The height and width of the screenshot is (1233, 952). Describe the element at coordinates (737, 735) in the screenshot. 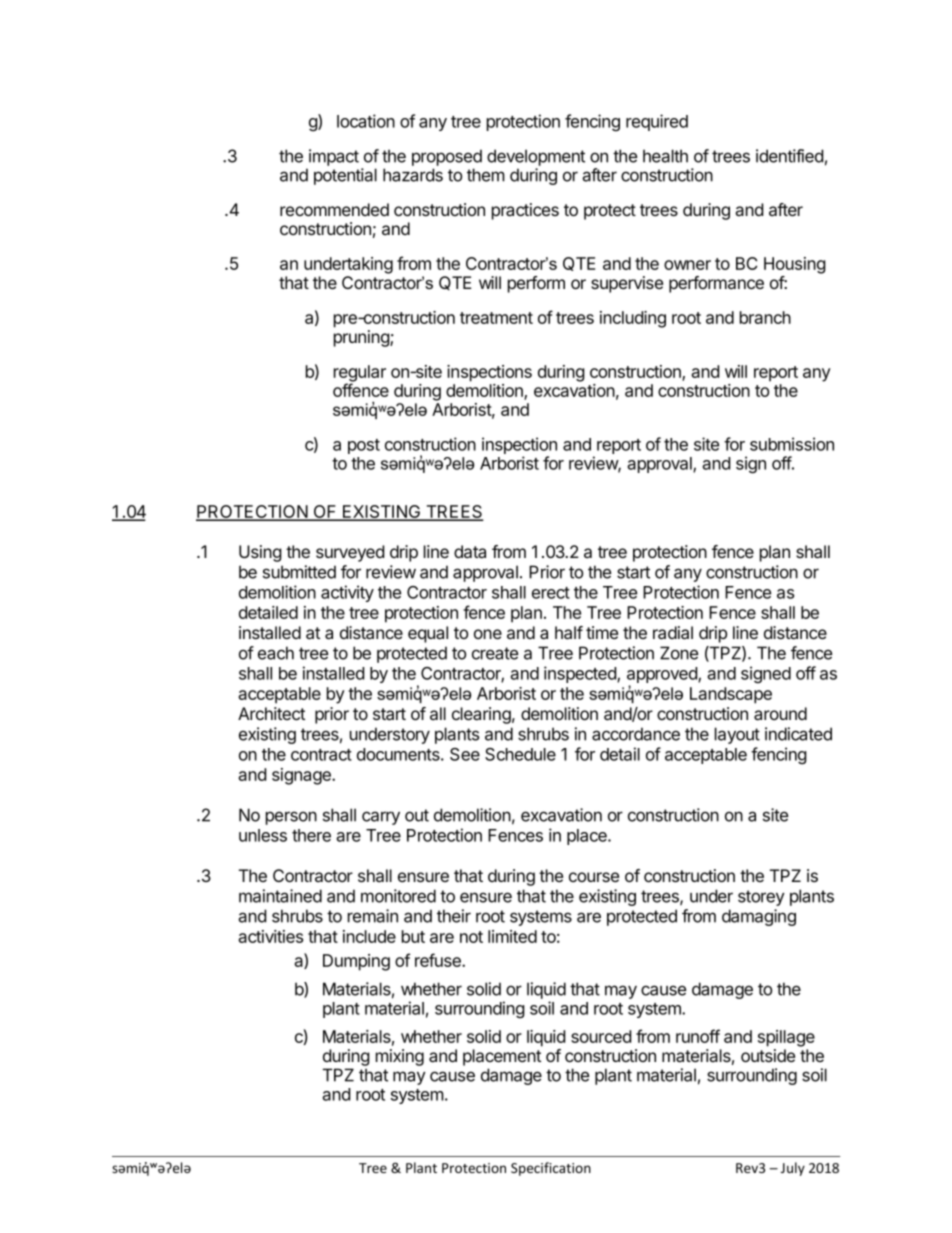

I see `layout` at that location.
